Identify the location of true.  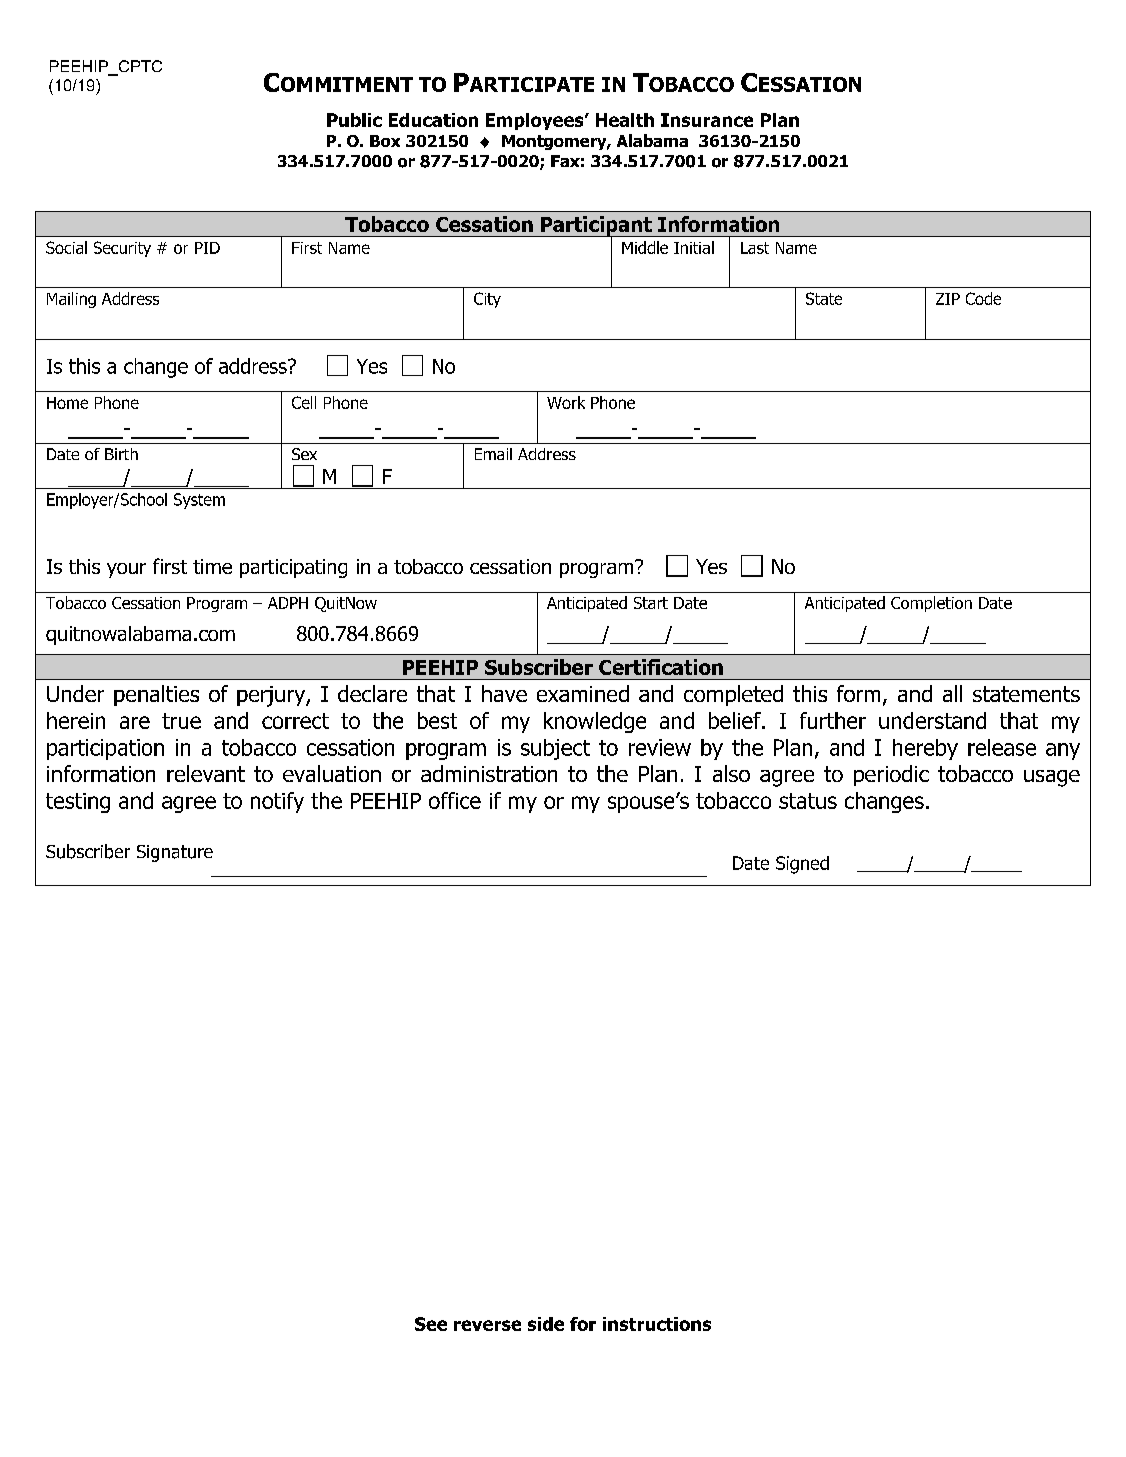
(181, 721).
